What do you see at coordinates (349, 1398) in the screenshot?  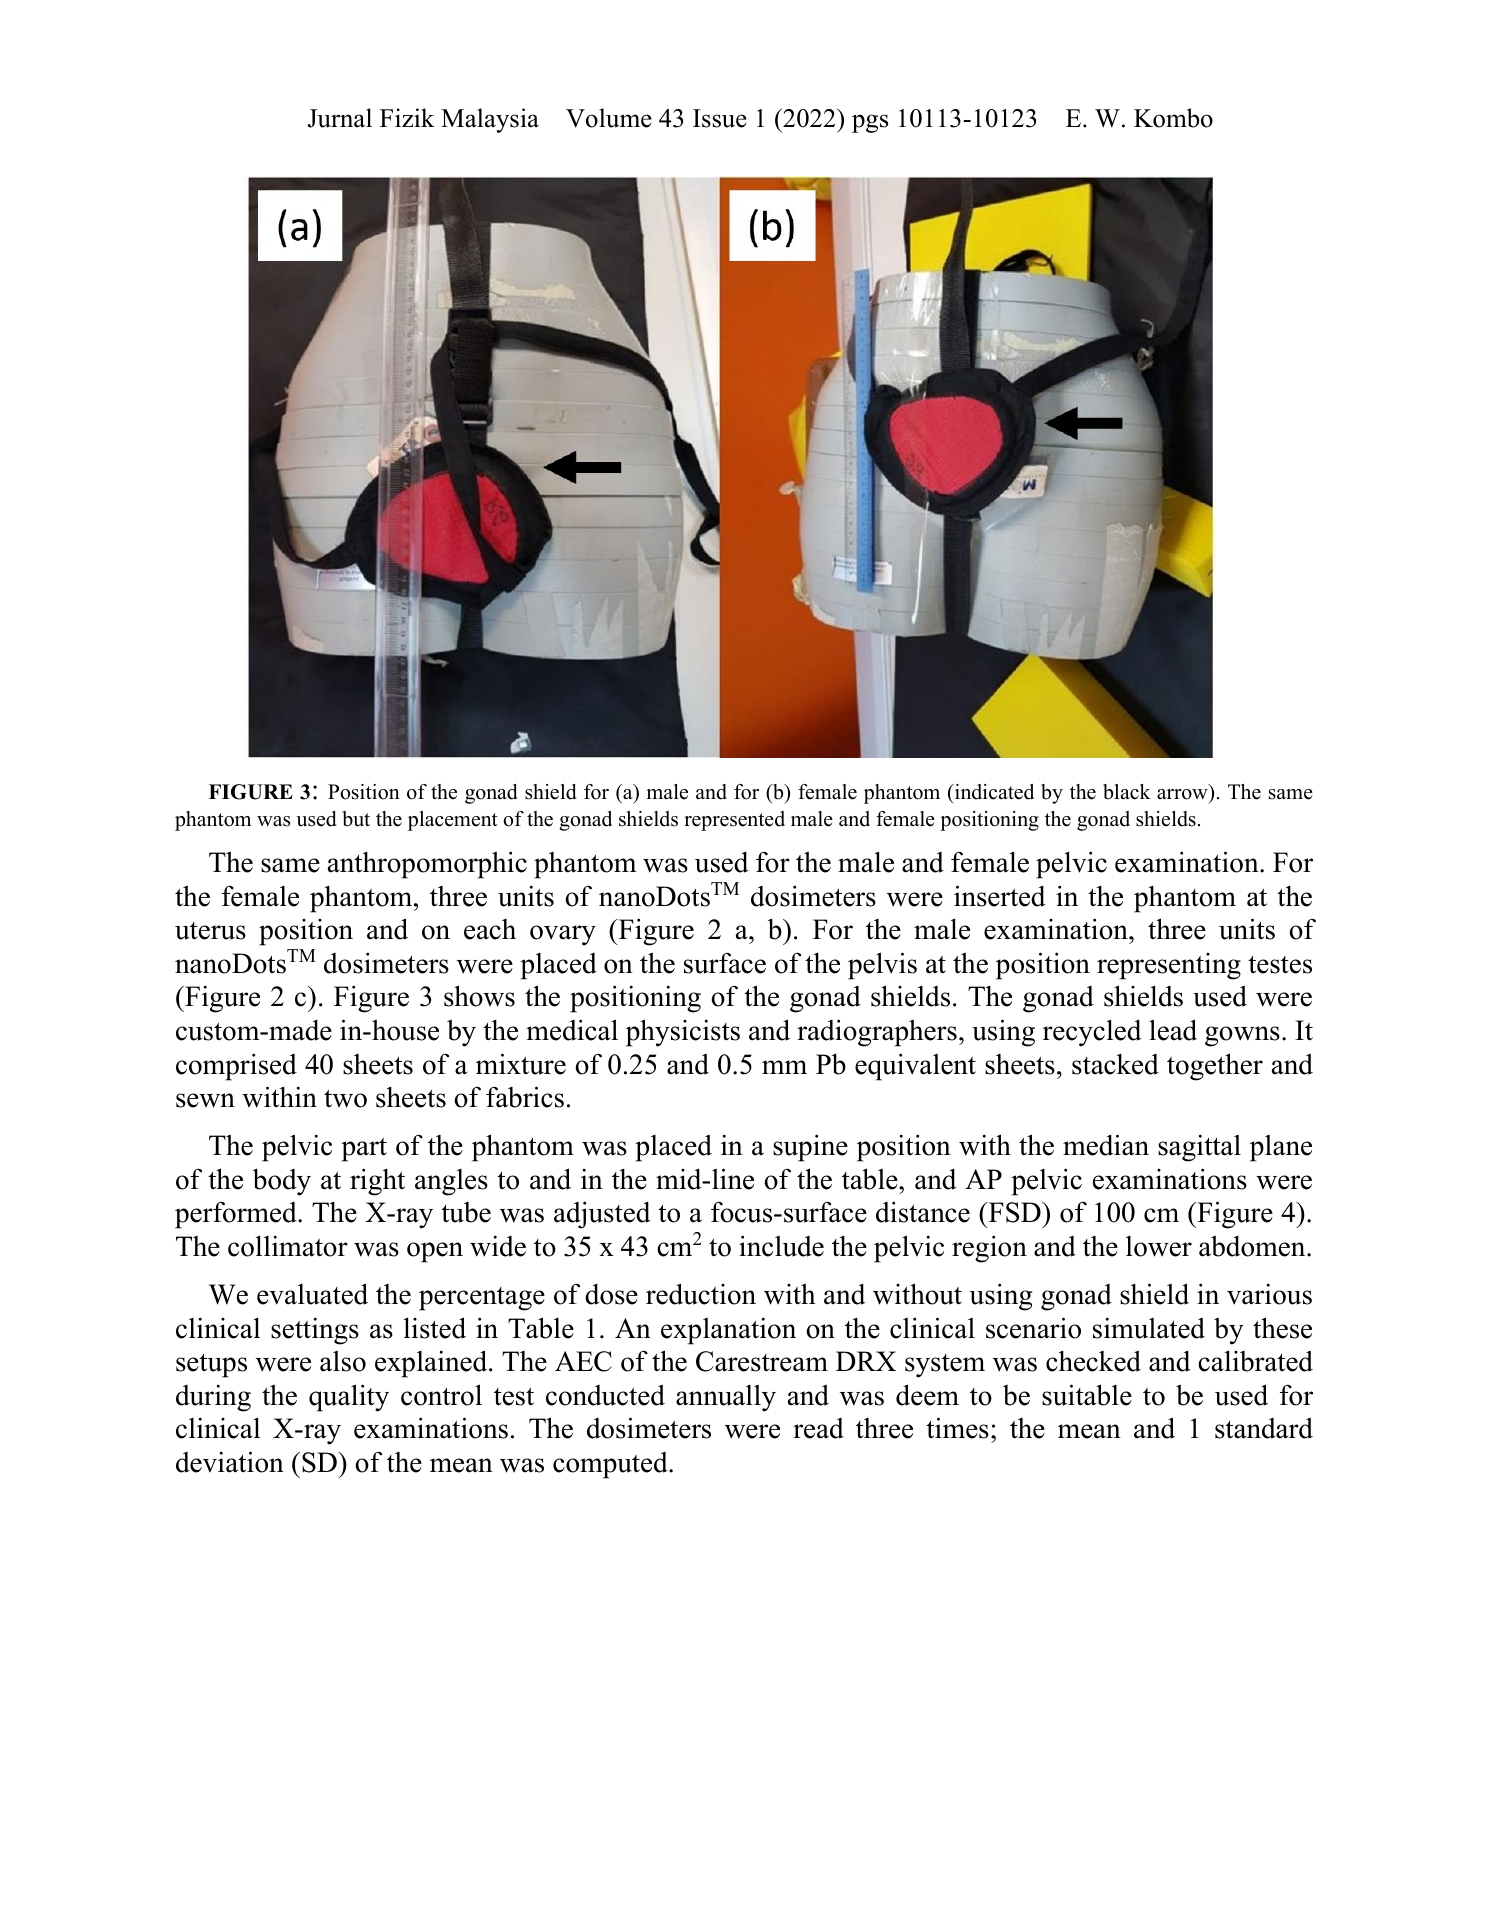 I see `quality` at bounding box center [349, 1398].
